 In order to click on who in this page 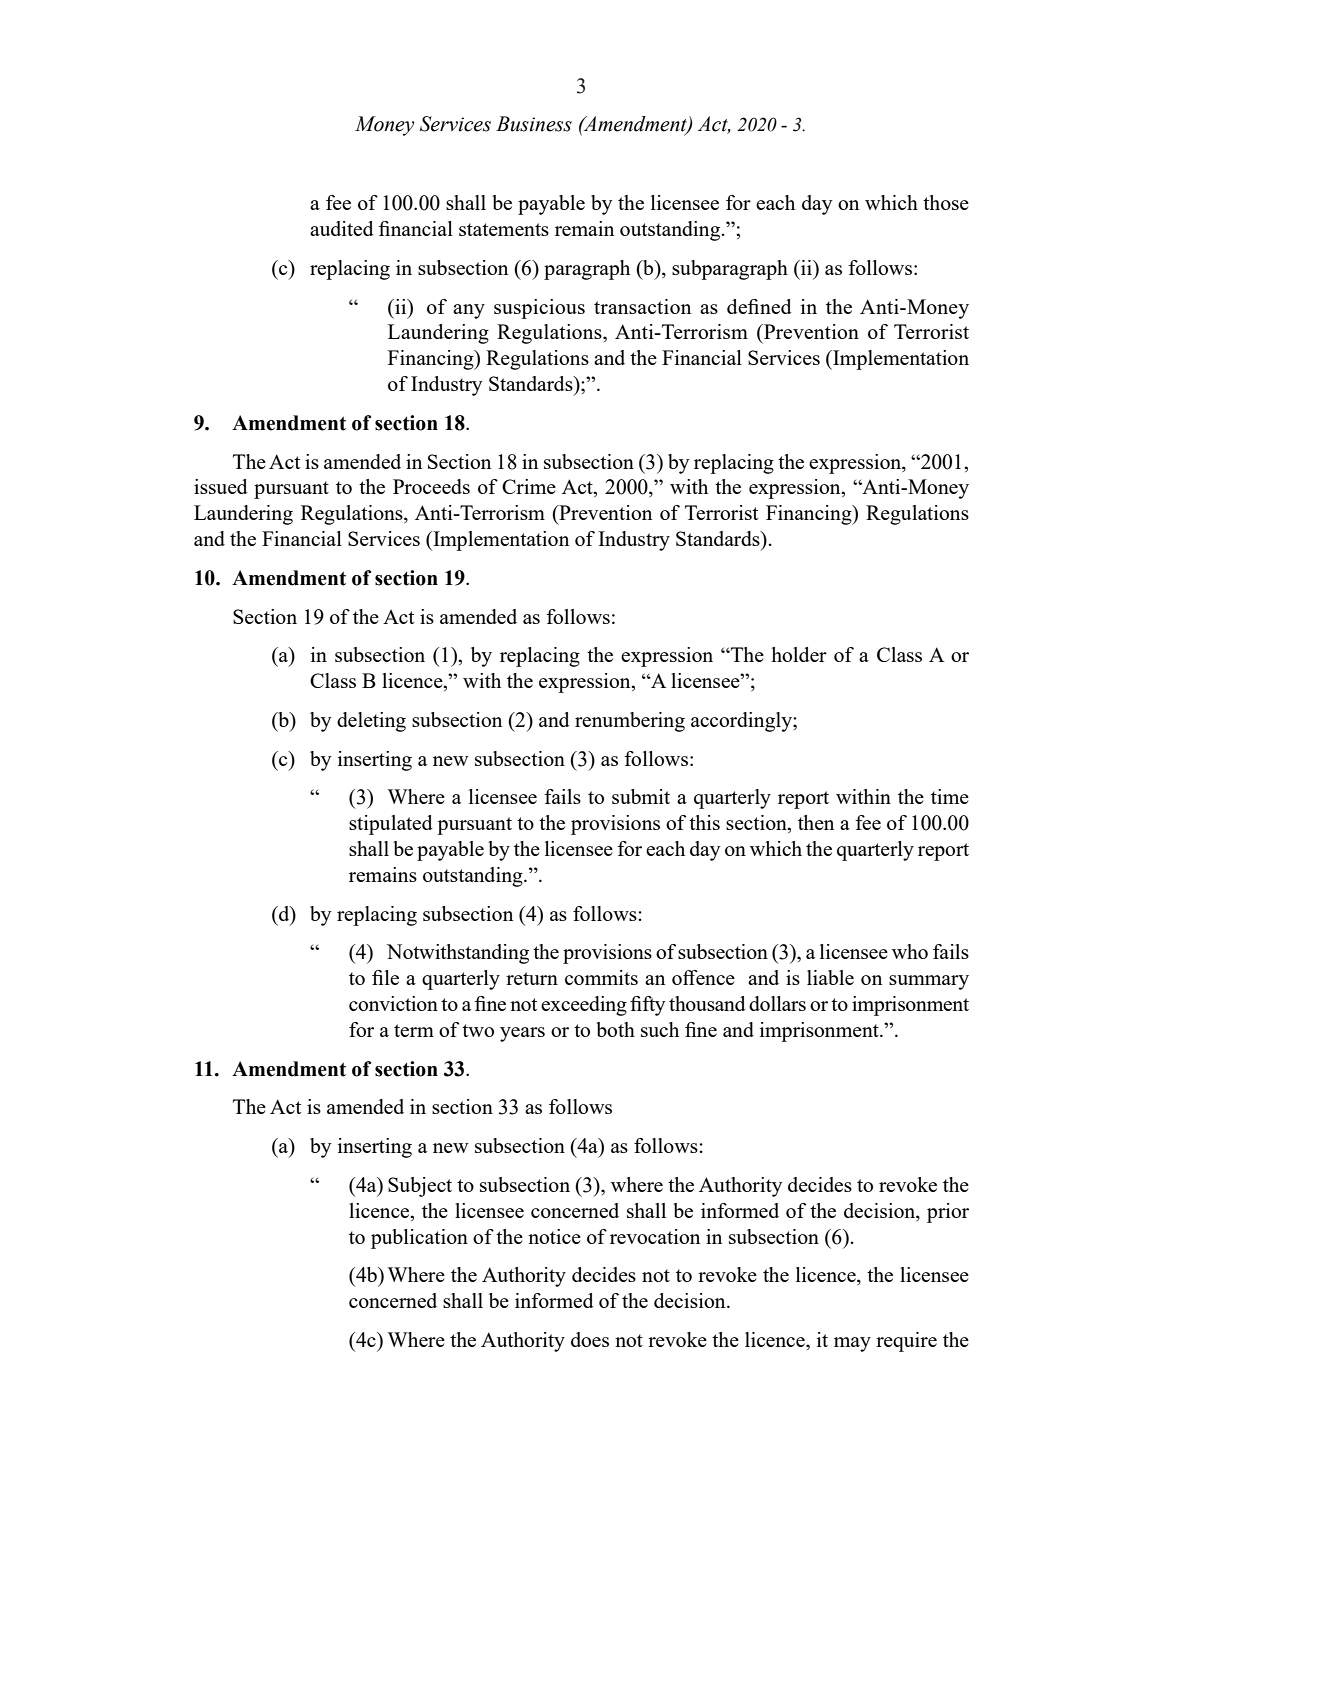, I will do `click(910, 951)`.
